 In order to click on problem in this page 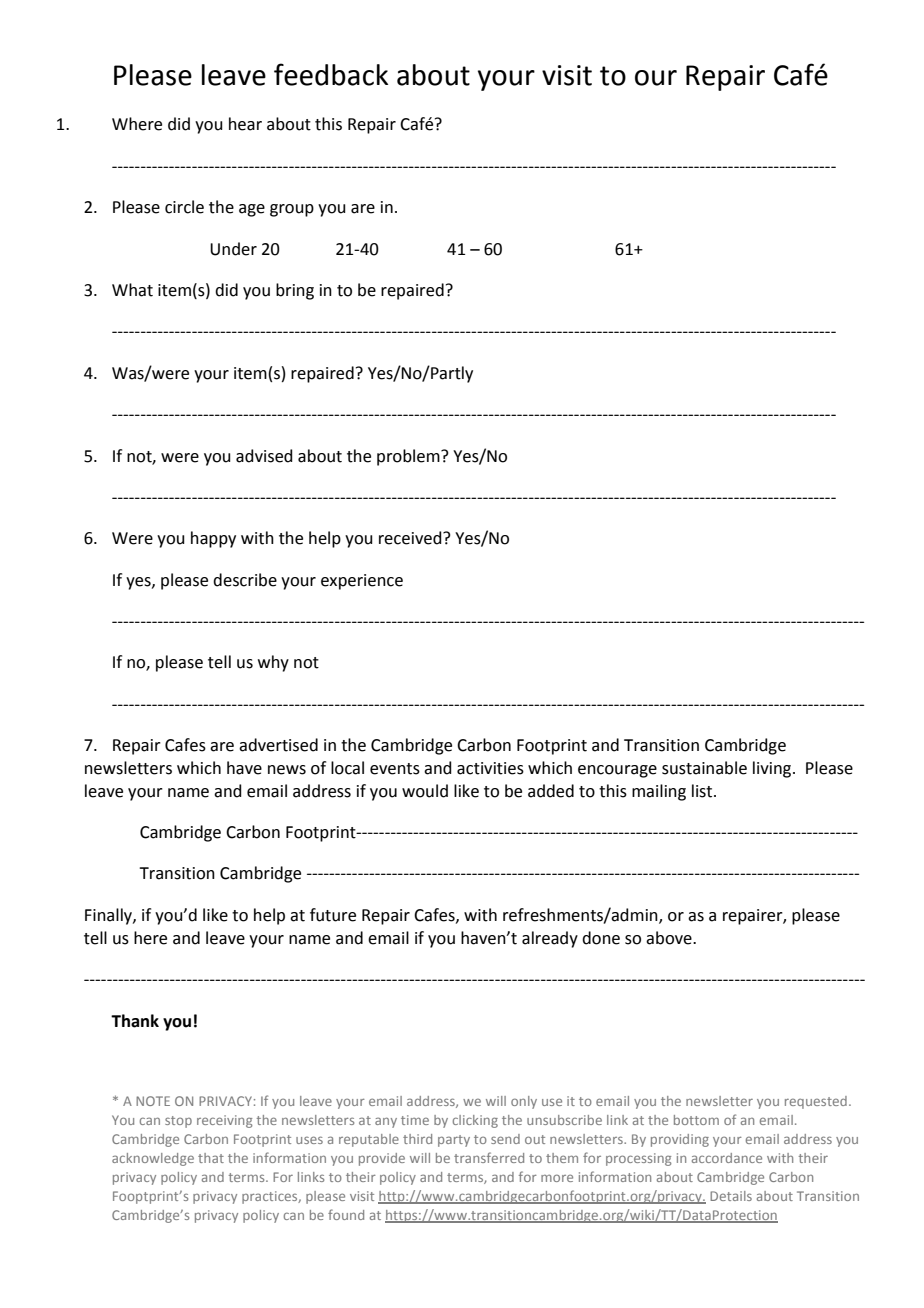, I will do `click(409, 457)`.
